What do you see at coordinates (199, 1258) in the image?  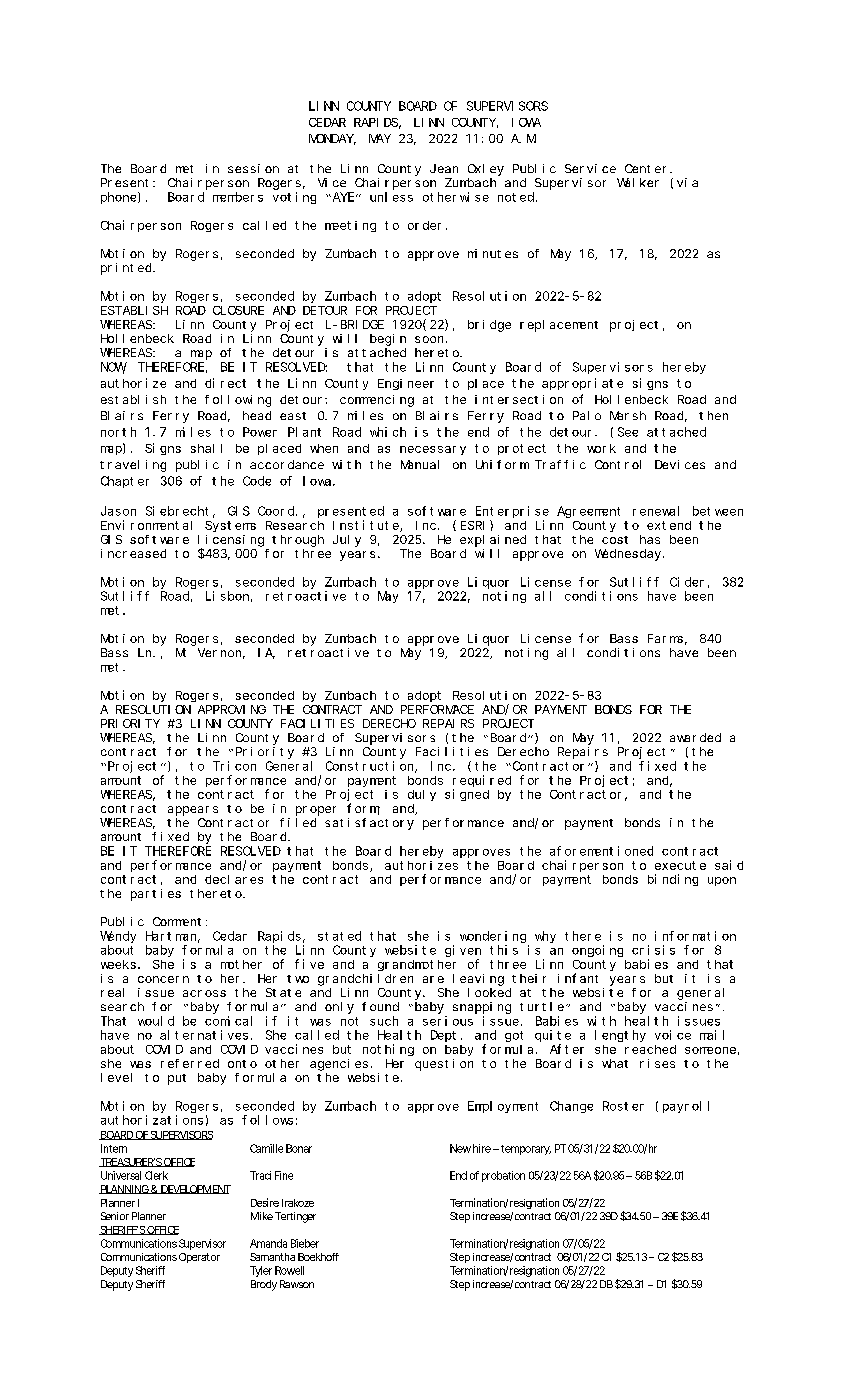 I see `Operator` at bounding box center [199, 1258].
